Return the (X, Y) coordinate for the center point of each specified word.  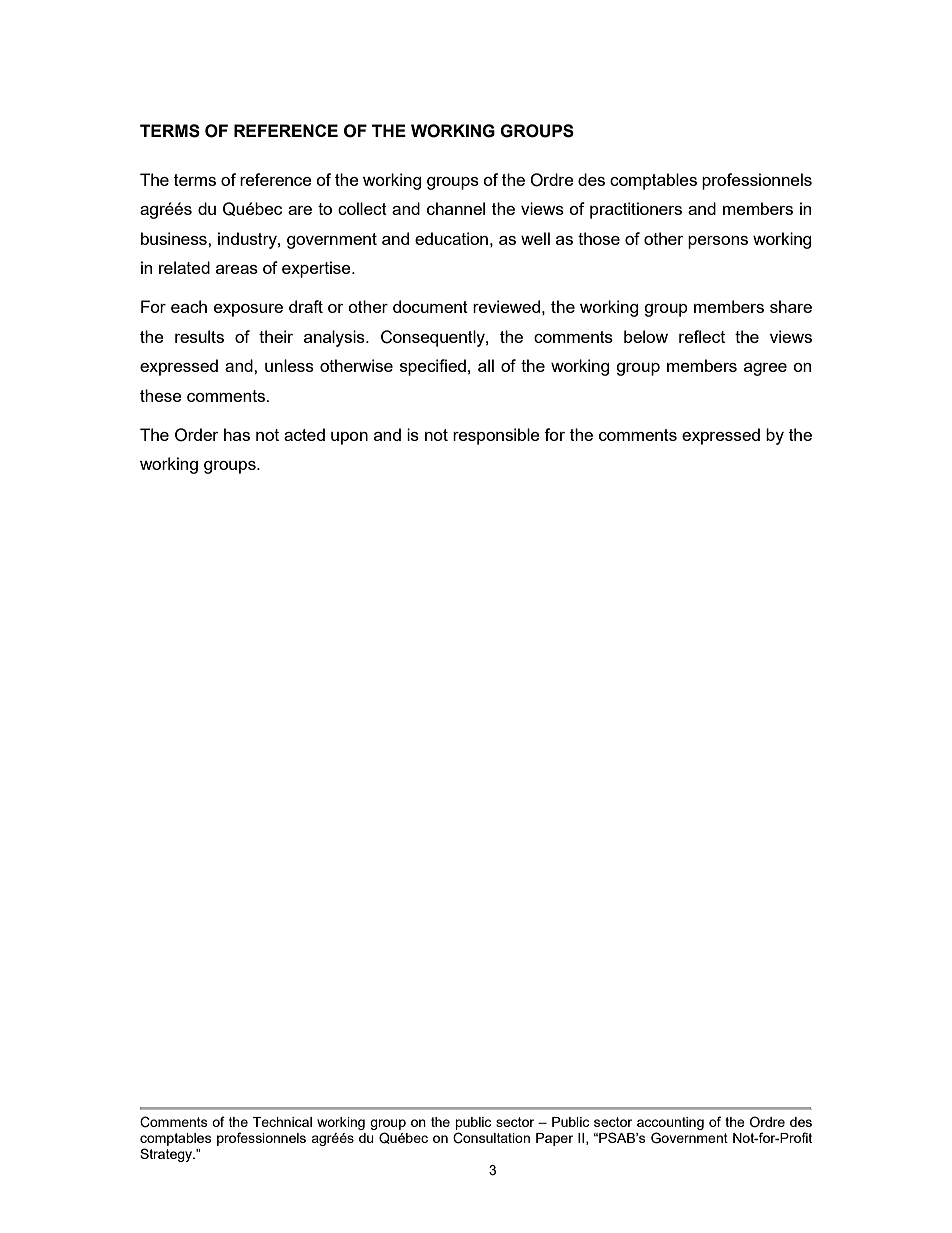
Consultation (491, 1138)
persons (718, 242)
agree (765, 369)
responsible (496, 436)
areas (237, 269)
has (237, 434)
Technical (282, 1122)
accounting (670, 1123)
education (451, 238)
